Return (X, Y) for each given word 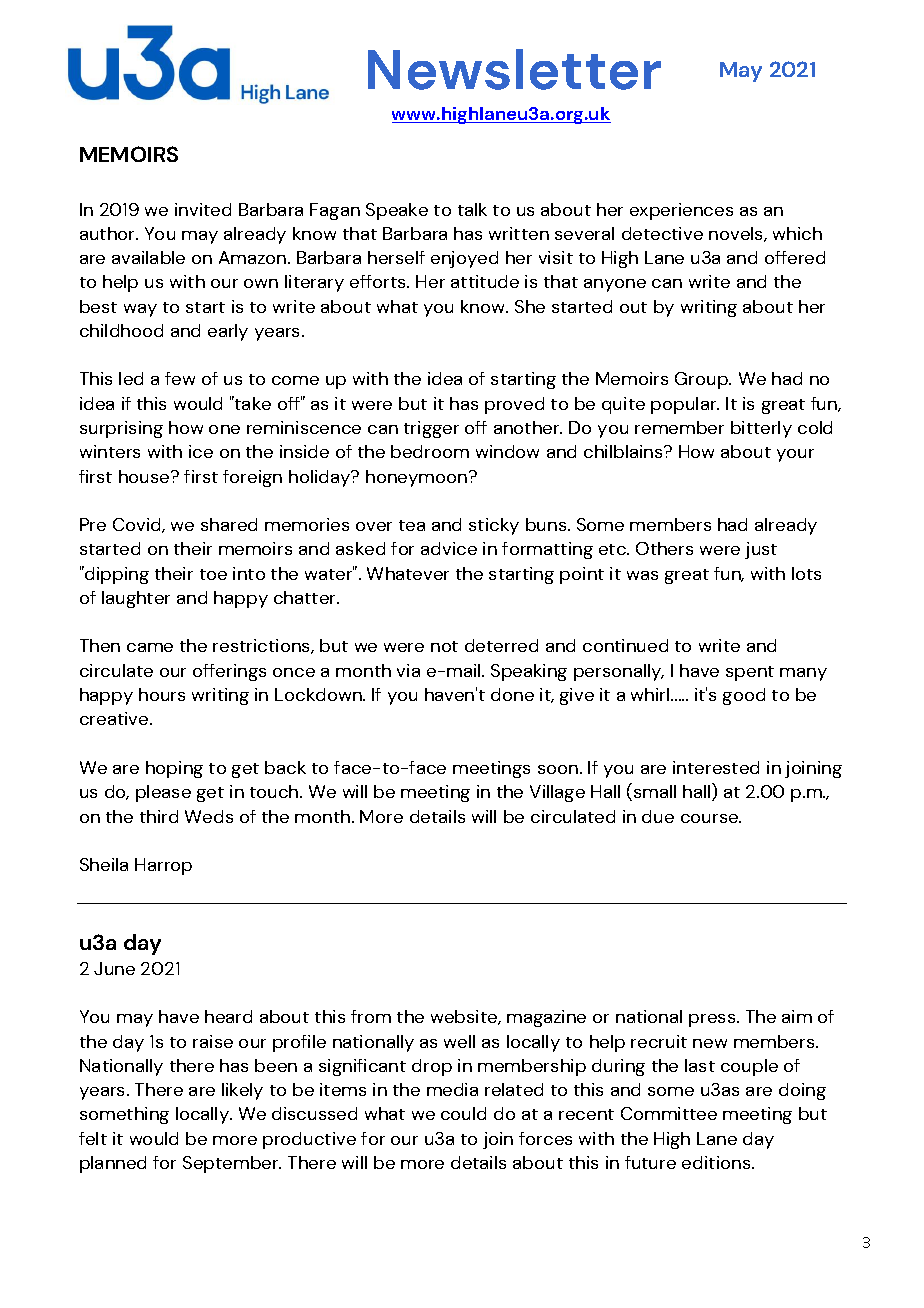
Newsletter (514, 69)
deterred (501, 645)
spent (750, 673)
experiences (681, 211)
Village (557, 793)
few (180, 378)
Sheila (104, 864)
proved (514, 405)
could (463, 1113)
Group (702, 380)
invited (203, 209)
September (232, 1164)
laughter (136, 599)
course (711, 818)
